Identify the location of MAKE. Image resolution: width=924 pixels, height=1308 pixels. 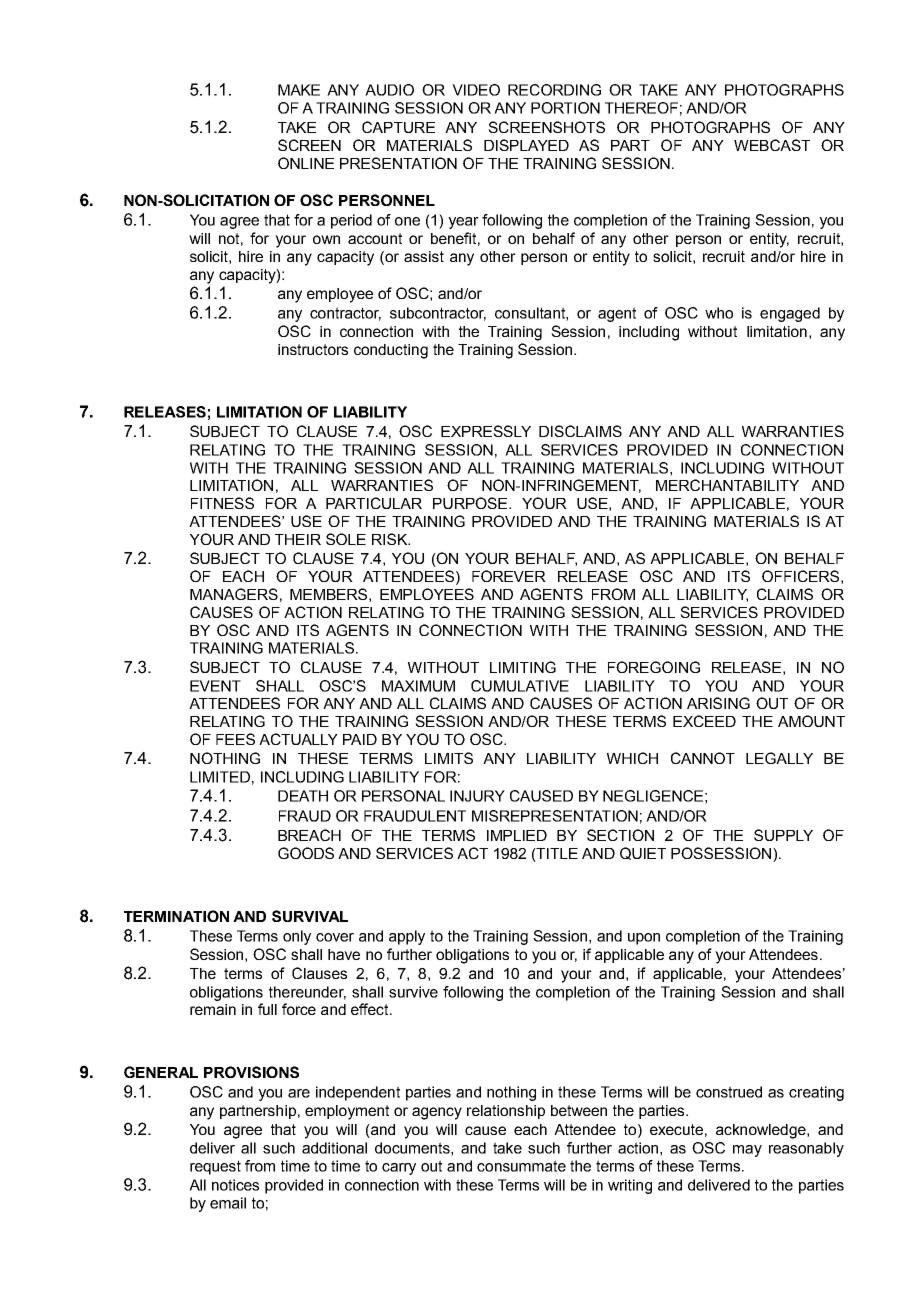
(299, 90).
